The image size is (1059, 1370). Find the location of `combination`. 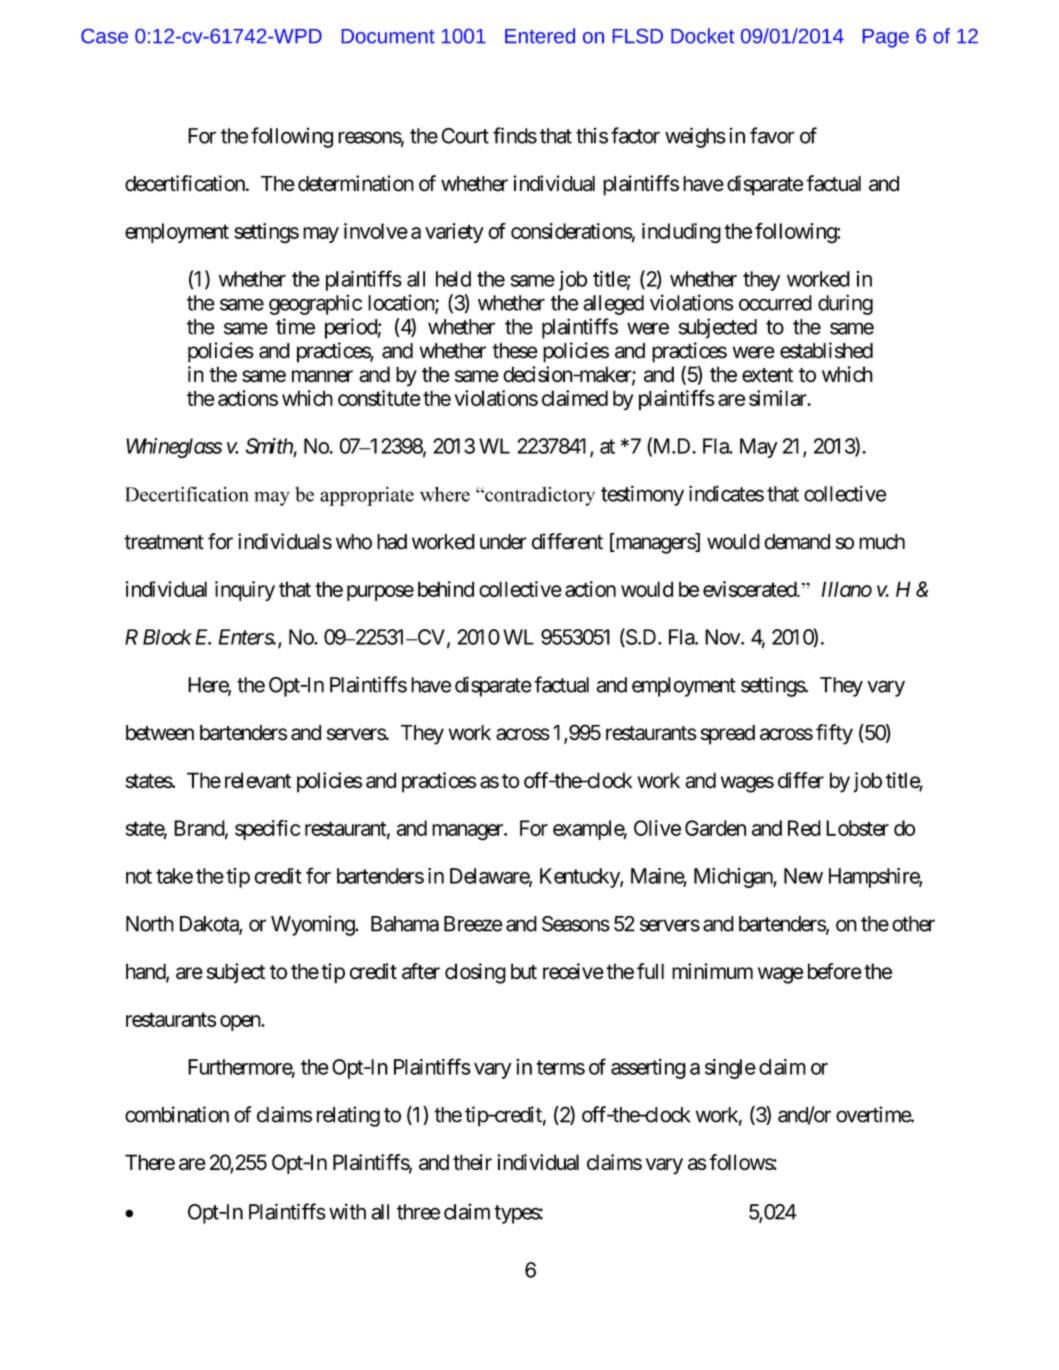

combination is located at coordinates (177, 1114).
